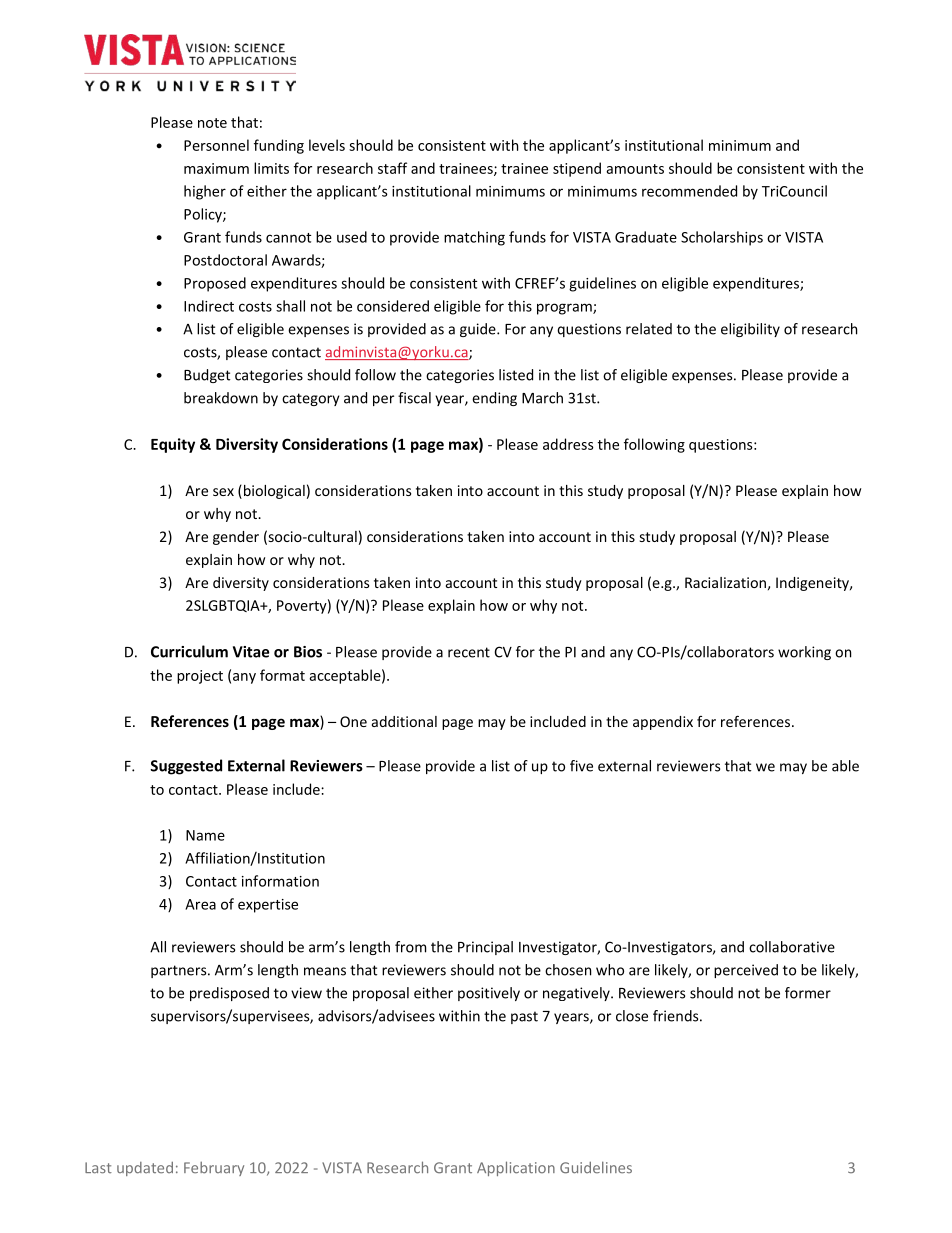  What do you see at coordinates (568, 444) in the document?
I see `address` at bounding box center [568, 444].
